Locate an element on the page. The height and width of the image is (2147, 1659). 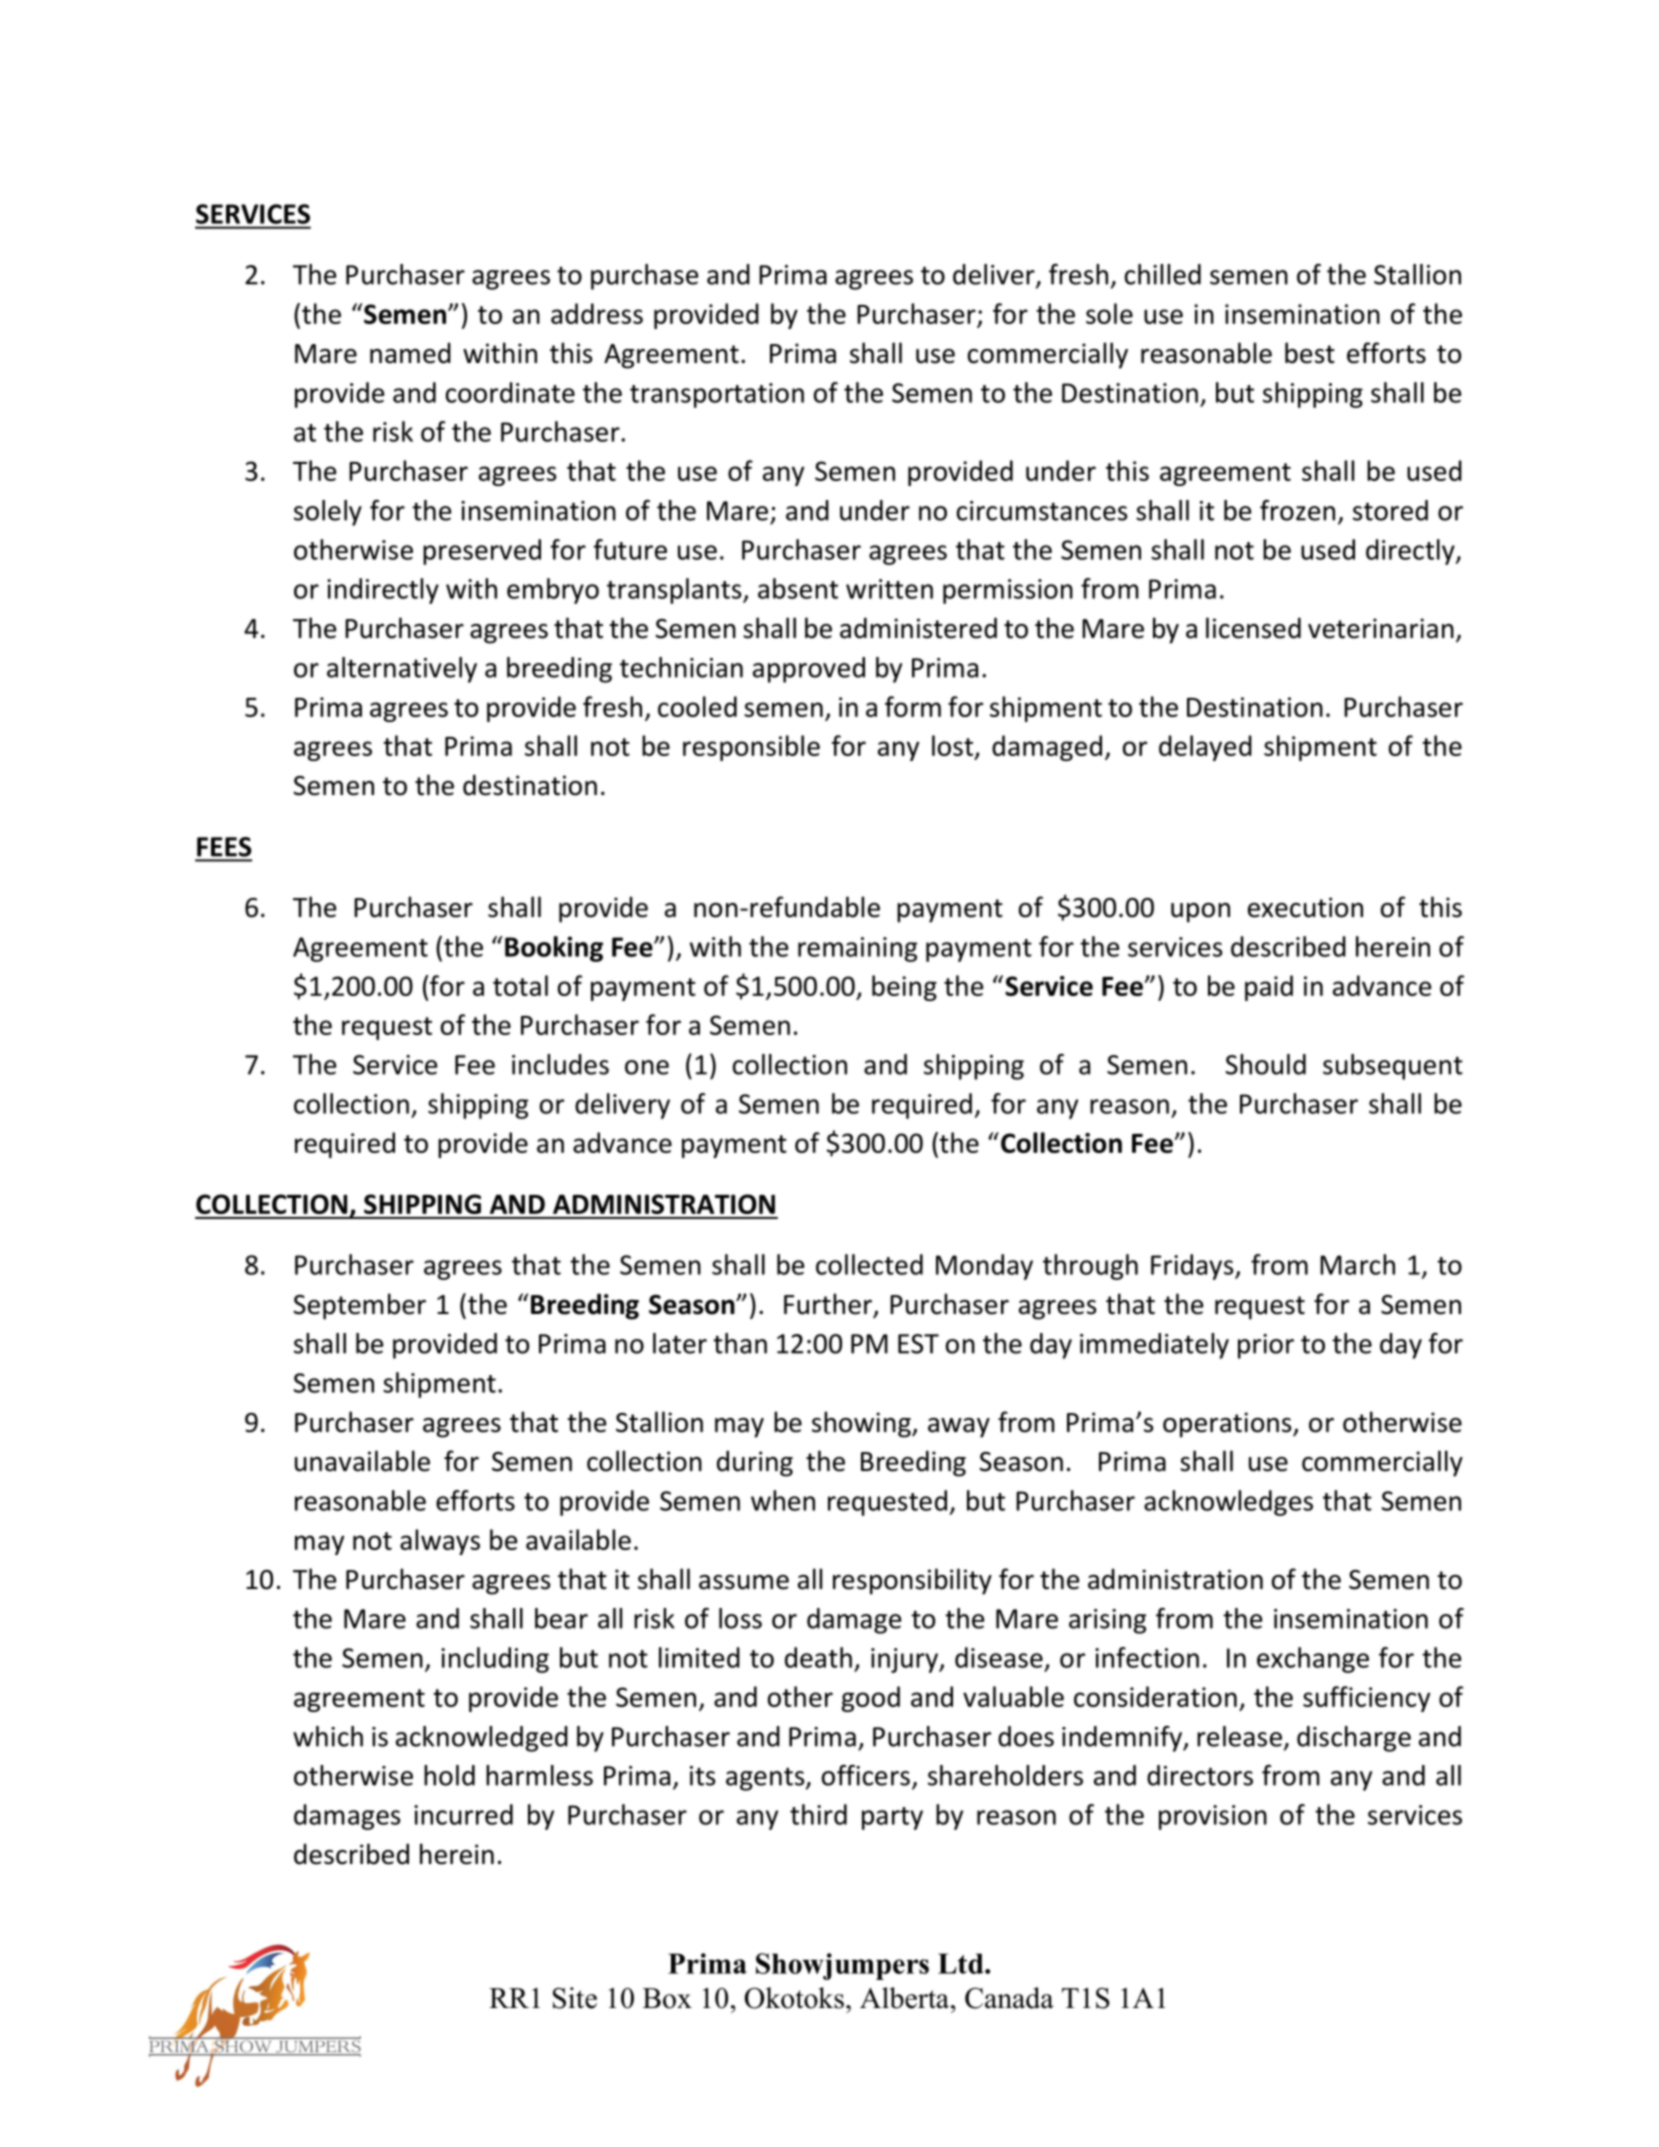
Should is located at coordinates (1266, 1064).
